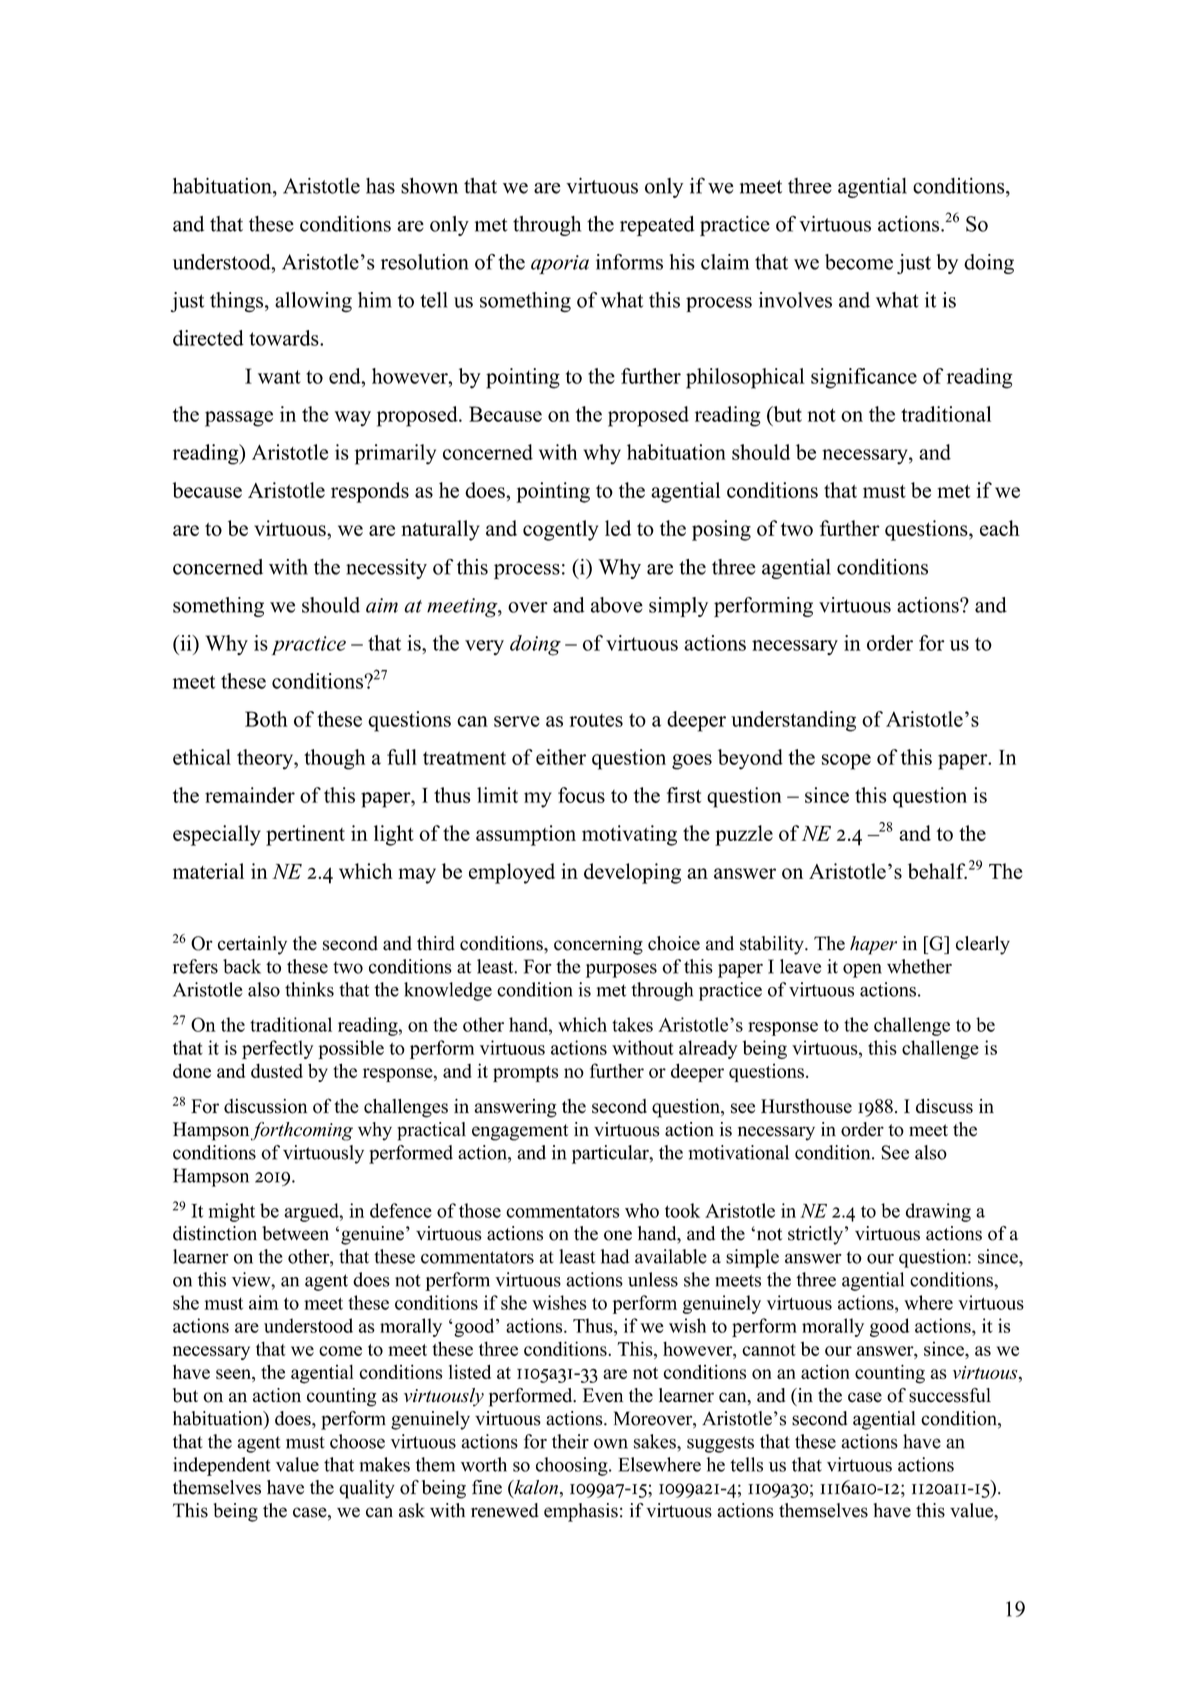  I want to click on informs, so click(629, 262).
